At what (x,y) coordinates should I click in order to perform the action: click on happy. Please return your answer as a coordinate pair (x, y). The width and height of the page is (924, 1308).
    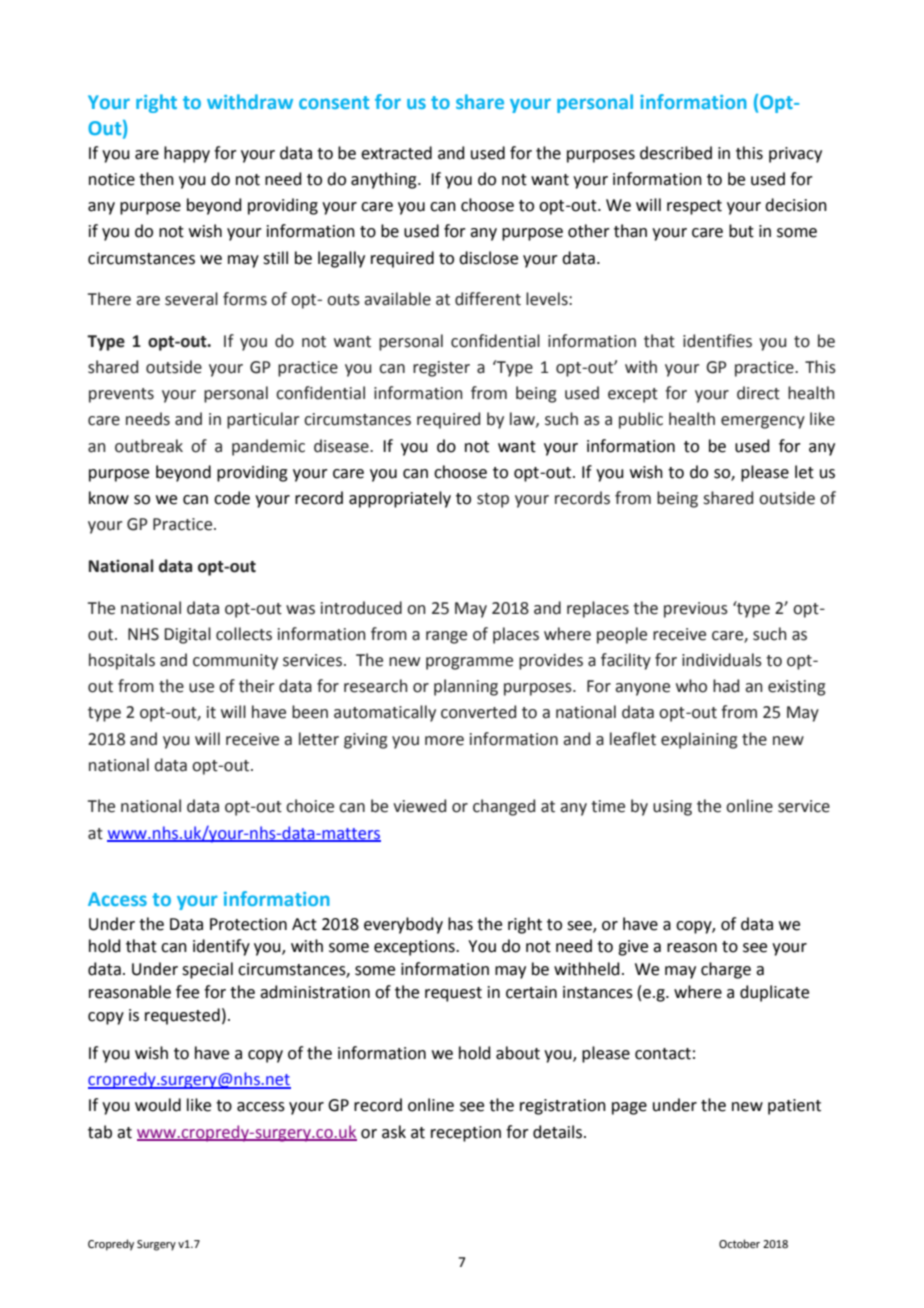
    Looking at the image, I should click on (187, 154).
